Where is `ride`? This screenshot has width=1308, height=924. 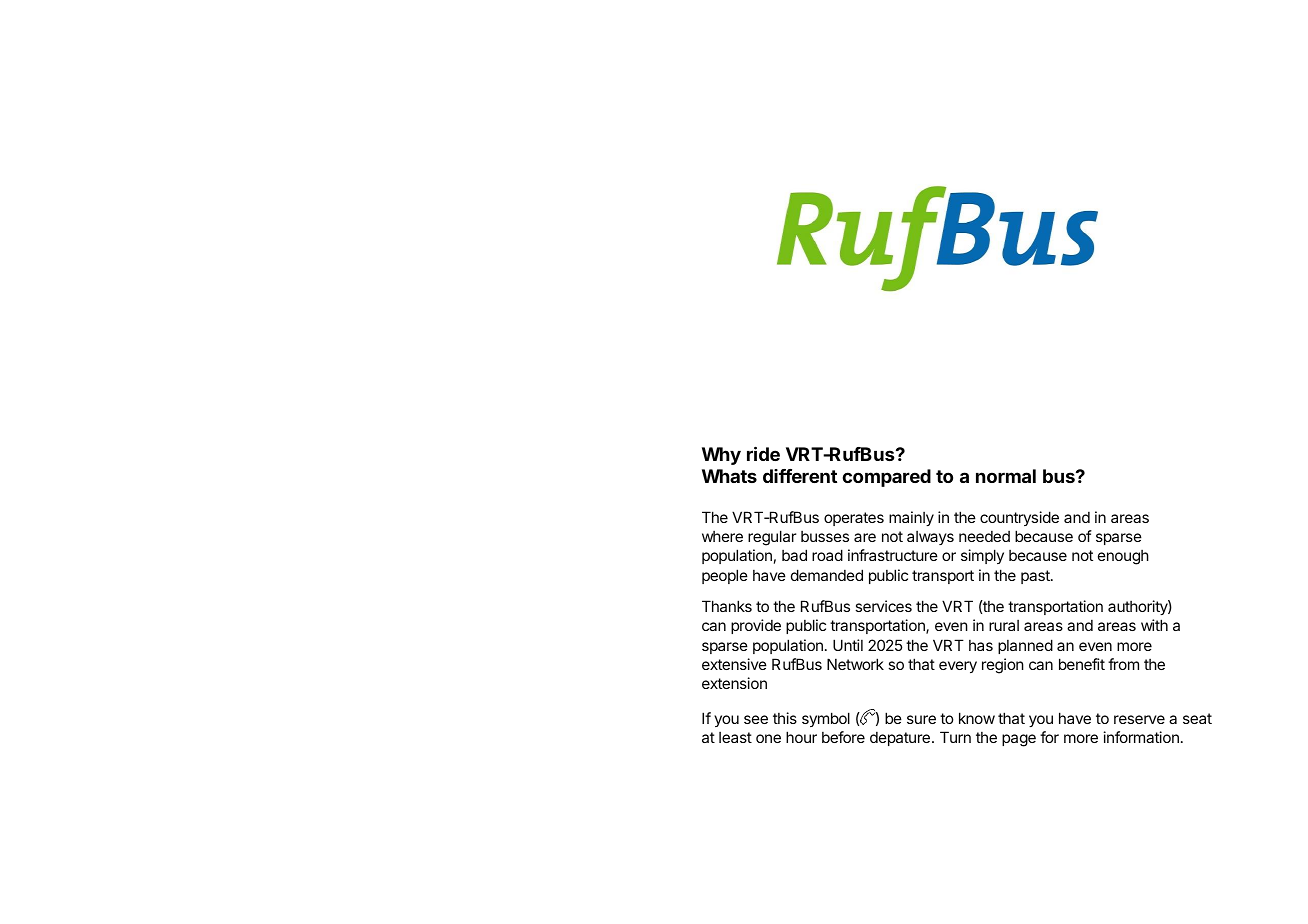 ride is located at coordinates (763, 453).
